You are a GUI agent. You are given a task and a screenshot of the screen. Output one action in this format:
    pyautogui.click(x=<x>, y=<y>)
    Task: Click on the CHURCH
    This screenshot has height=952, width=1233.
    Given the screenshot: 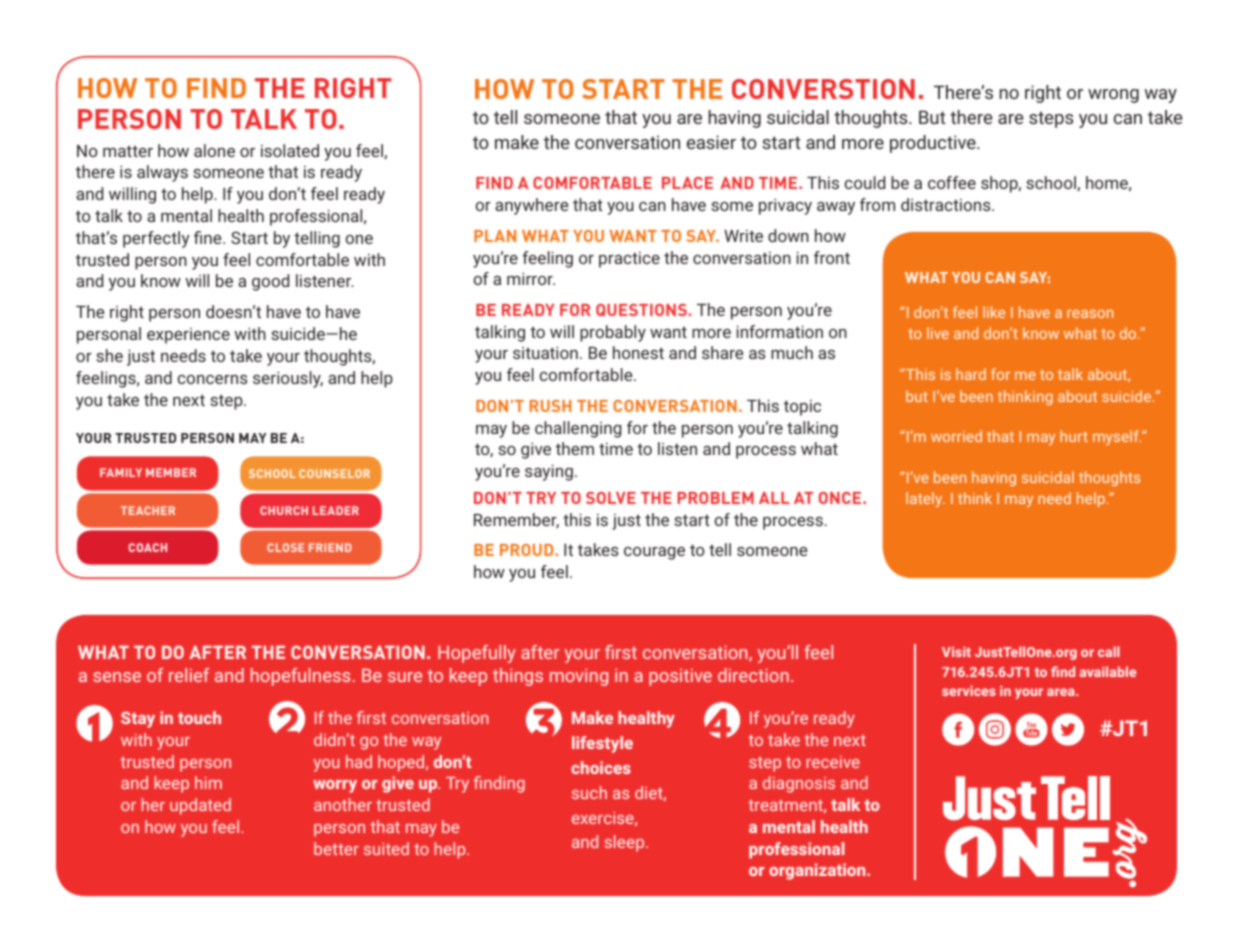 What is the action you would take?
    pyautogui.click(x=284, y=510)
